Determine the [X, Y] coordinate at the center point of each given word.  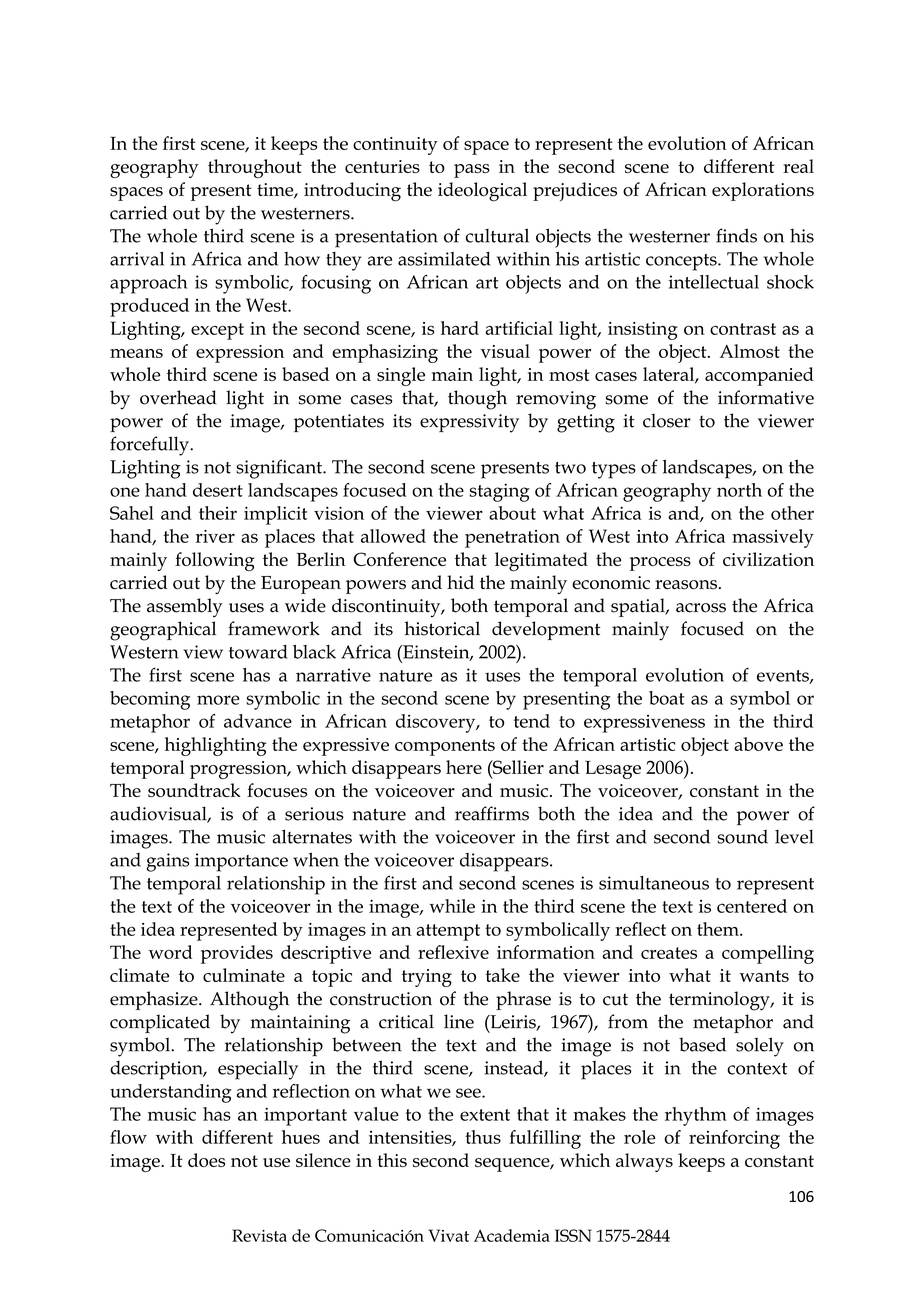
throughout [255, 168]
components [445, 747]
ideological [482, 192]
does [206, 1160]
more [218, 700]
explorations [763, 191]
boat [667, 698]
